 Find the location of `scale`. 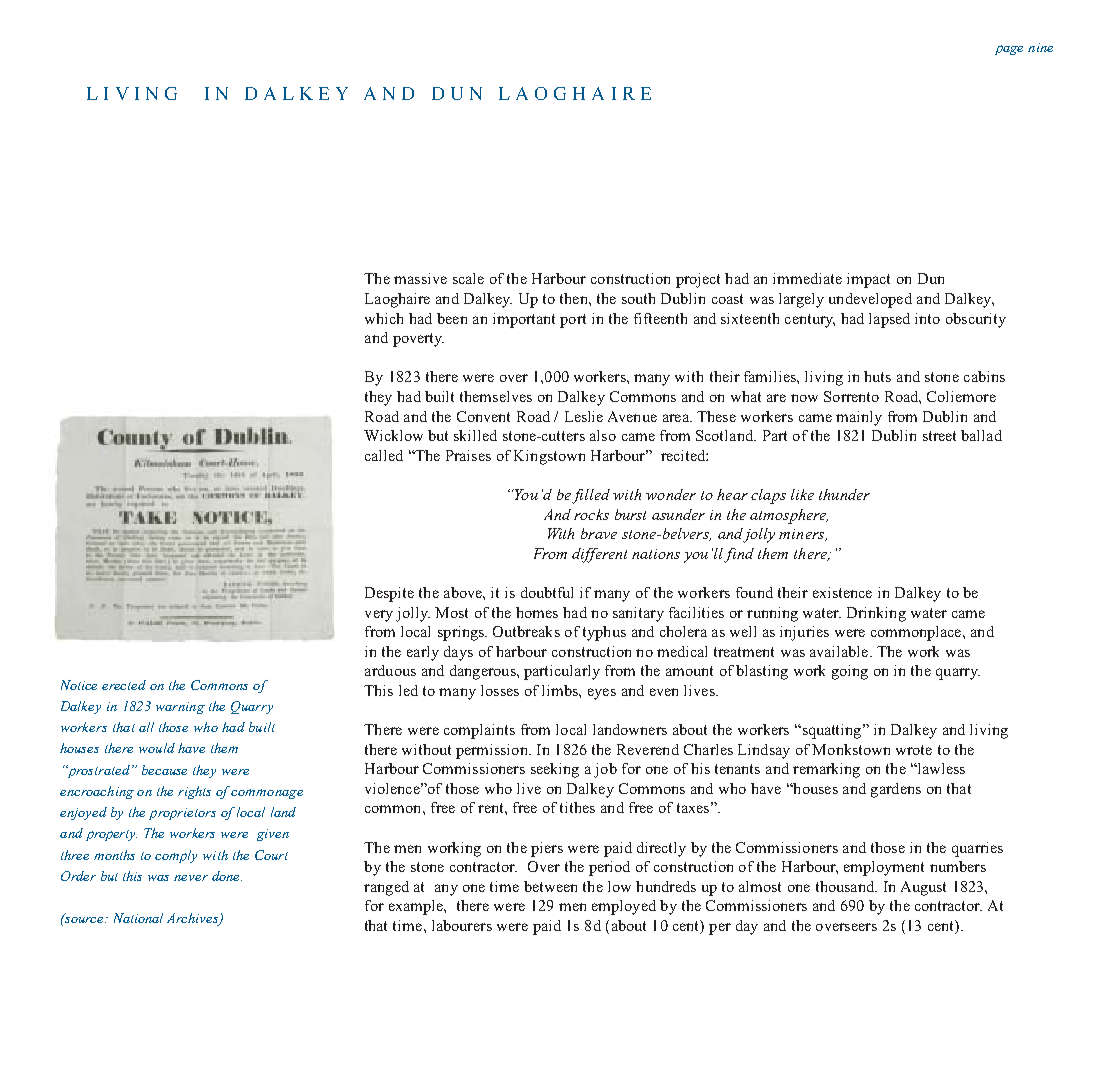

scale is located at coordinates (468, 278).
